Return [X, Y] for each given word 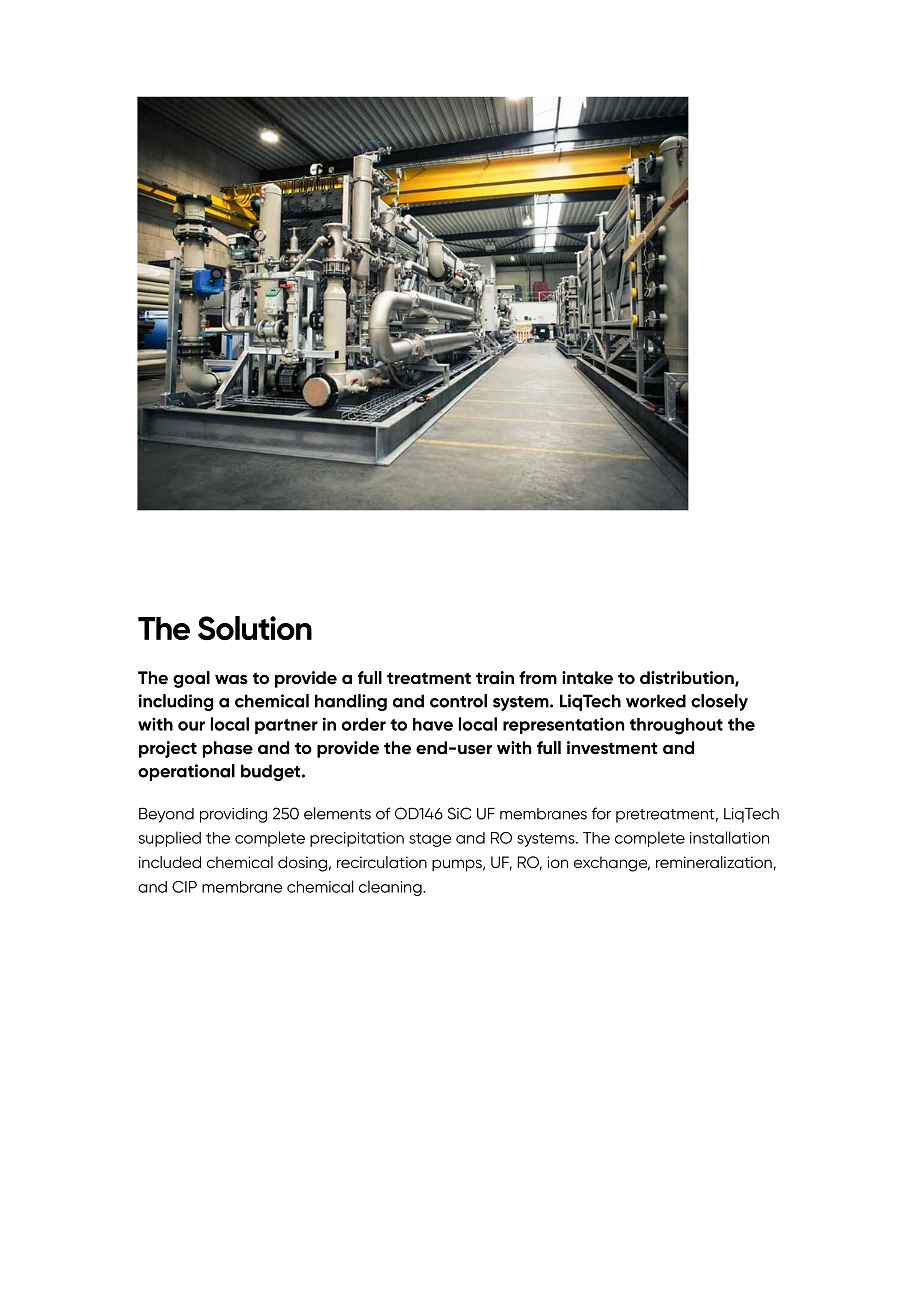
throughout [676, 726]
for [601, 813]
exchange [612, 864]
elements [337, 813]
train [495, 678]
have [433, 724]
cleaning [391, 888]
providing [233, 815]
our [191, 726]
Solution [255, 628]
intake [587, 678]
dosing [302, 864]
